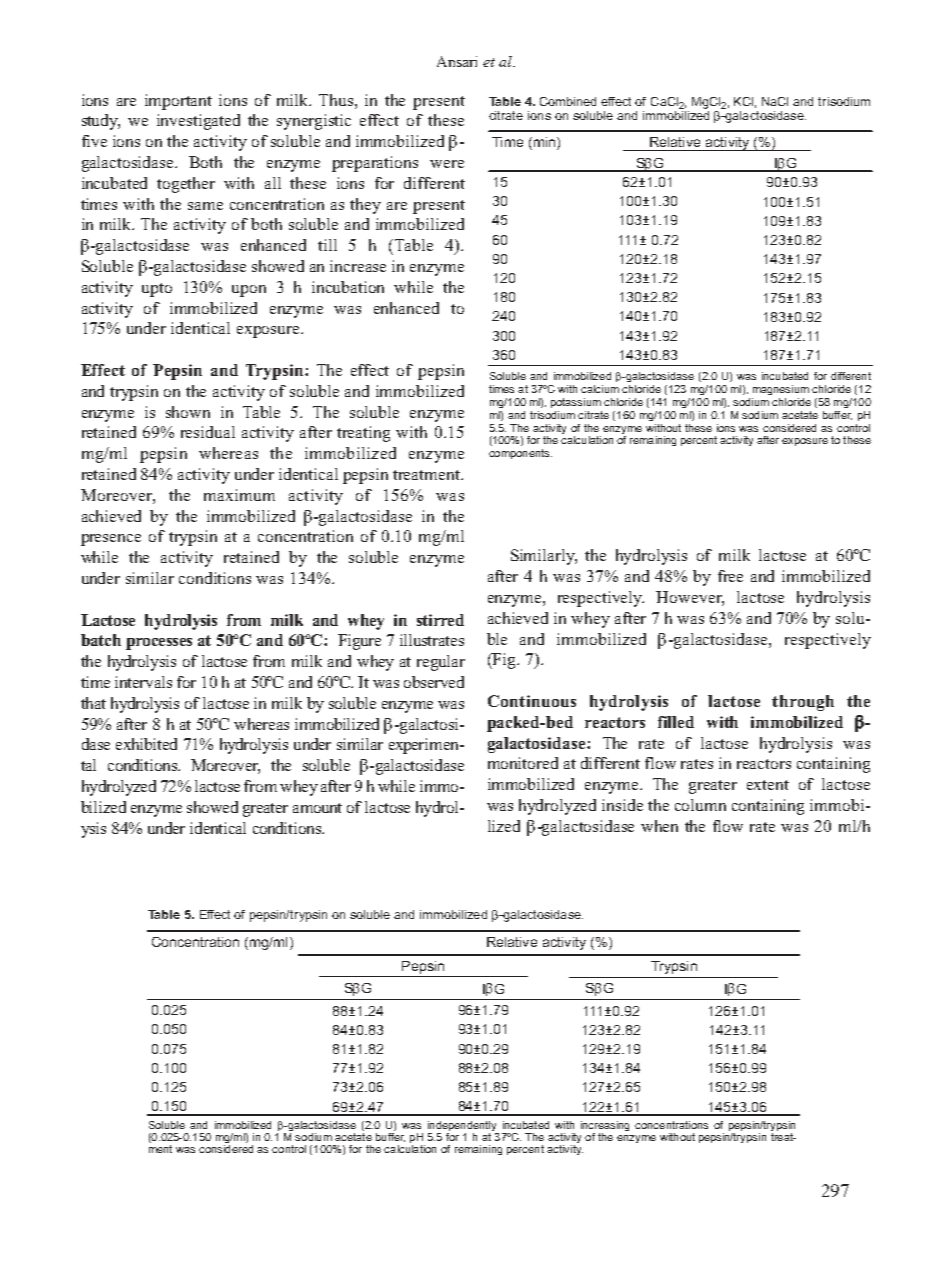 The image size is (952, 1270). Describe the element at coordinates (463, 1127) in the screenshot. I see `independently` at that location.
